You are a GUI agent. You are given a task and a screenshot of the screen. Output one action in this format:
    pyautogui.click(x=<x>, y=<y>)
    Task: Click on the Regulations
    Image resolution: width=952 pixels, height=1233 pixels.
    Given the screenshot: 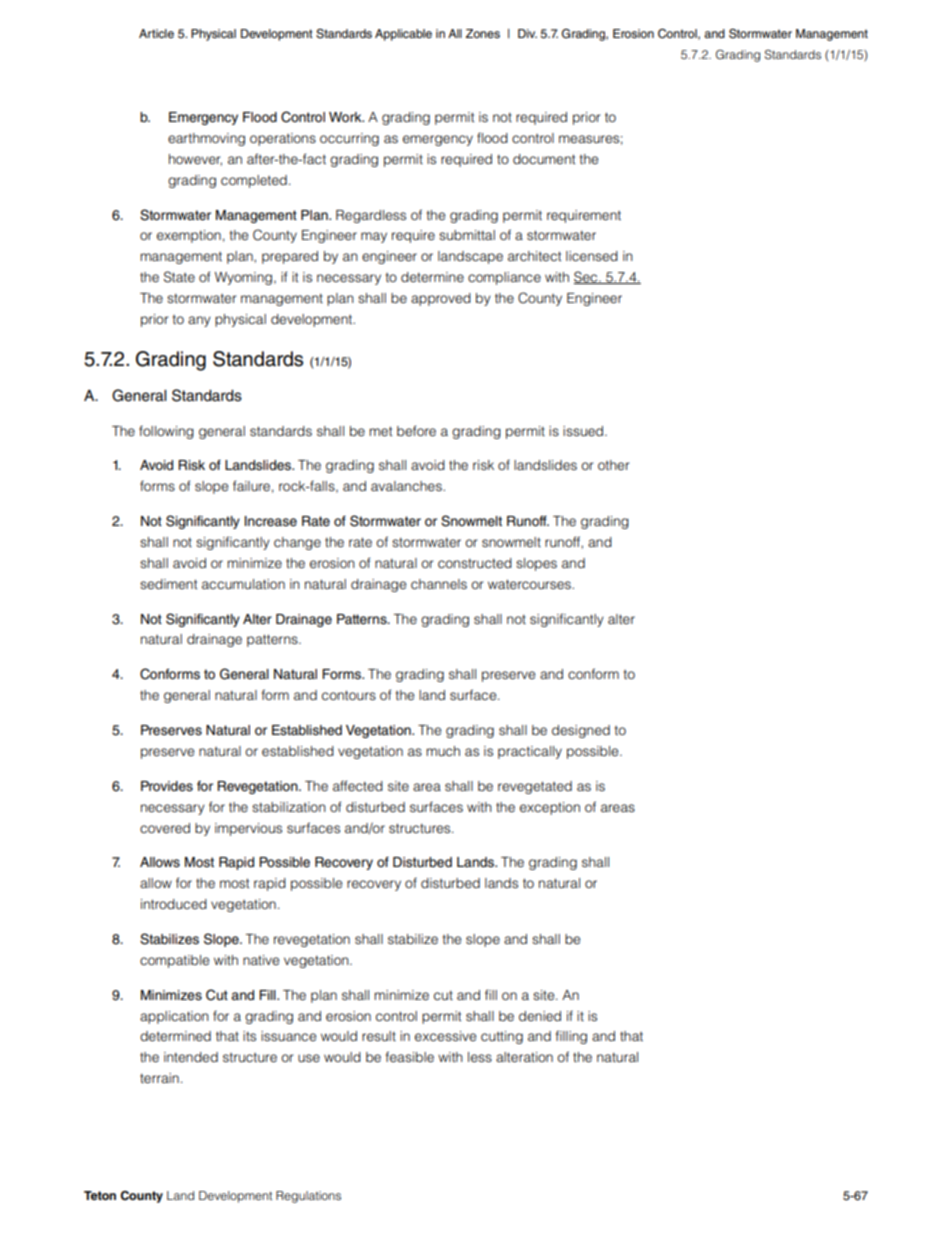 What is the action you would take?
    pyautogui.click(x=308, y=1197)
